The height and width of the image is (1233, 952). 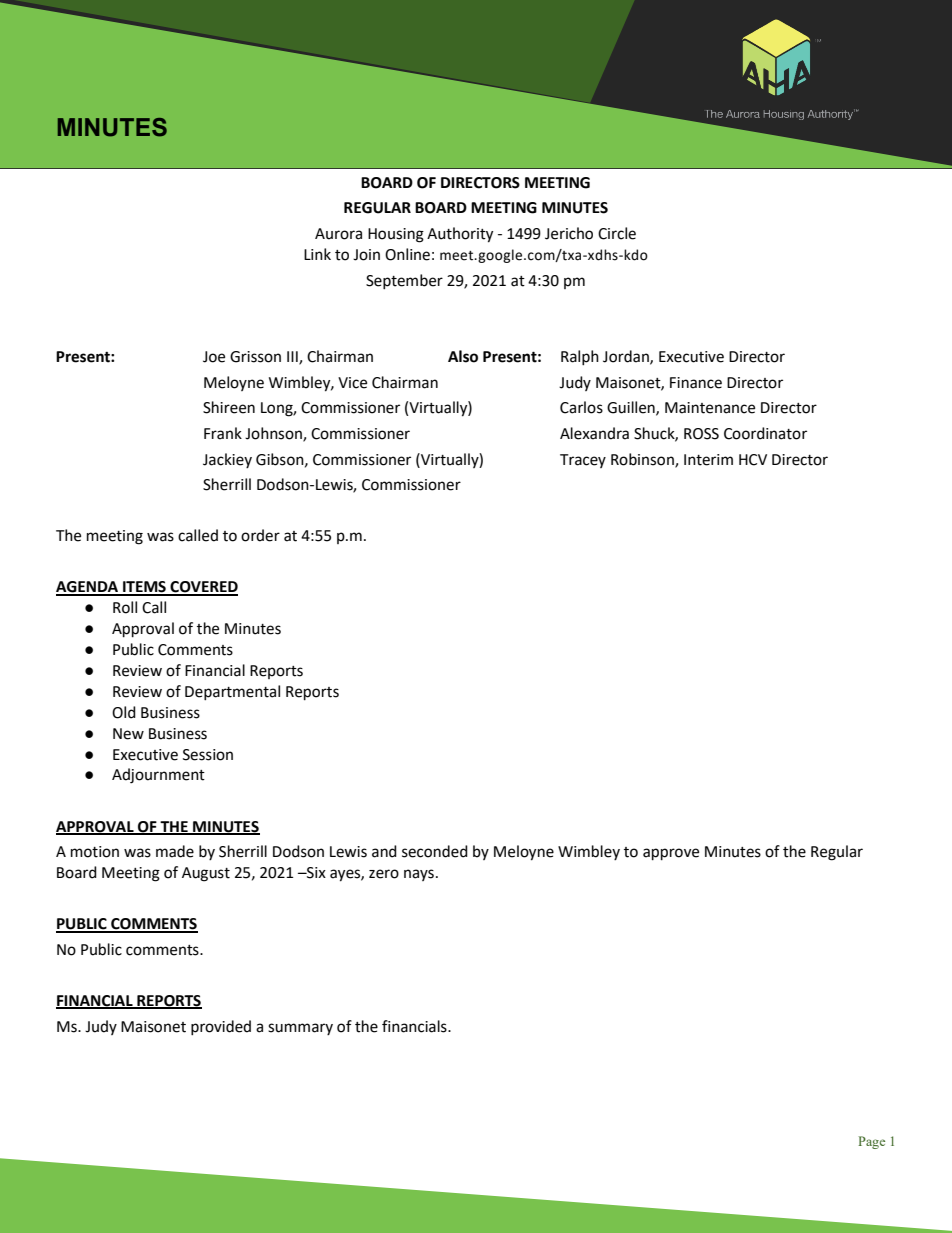 I want to click on Link, so click(x=317, y=254).
